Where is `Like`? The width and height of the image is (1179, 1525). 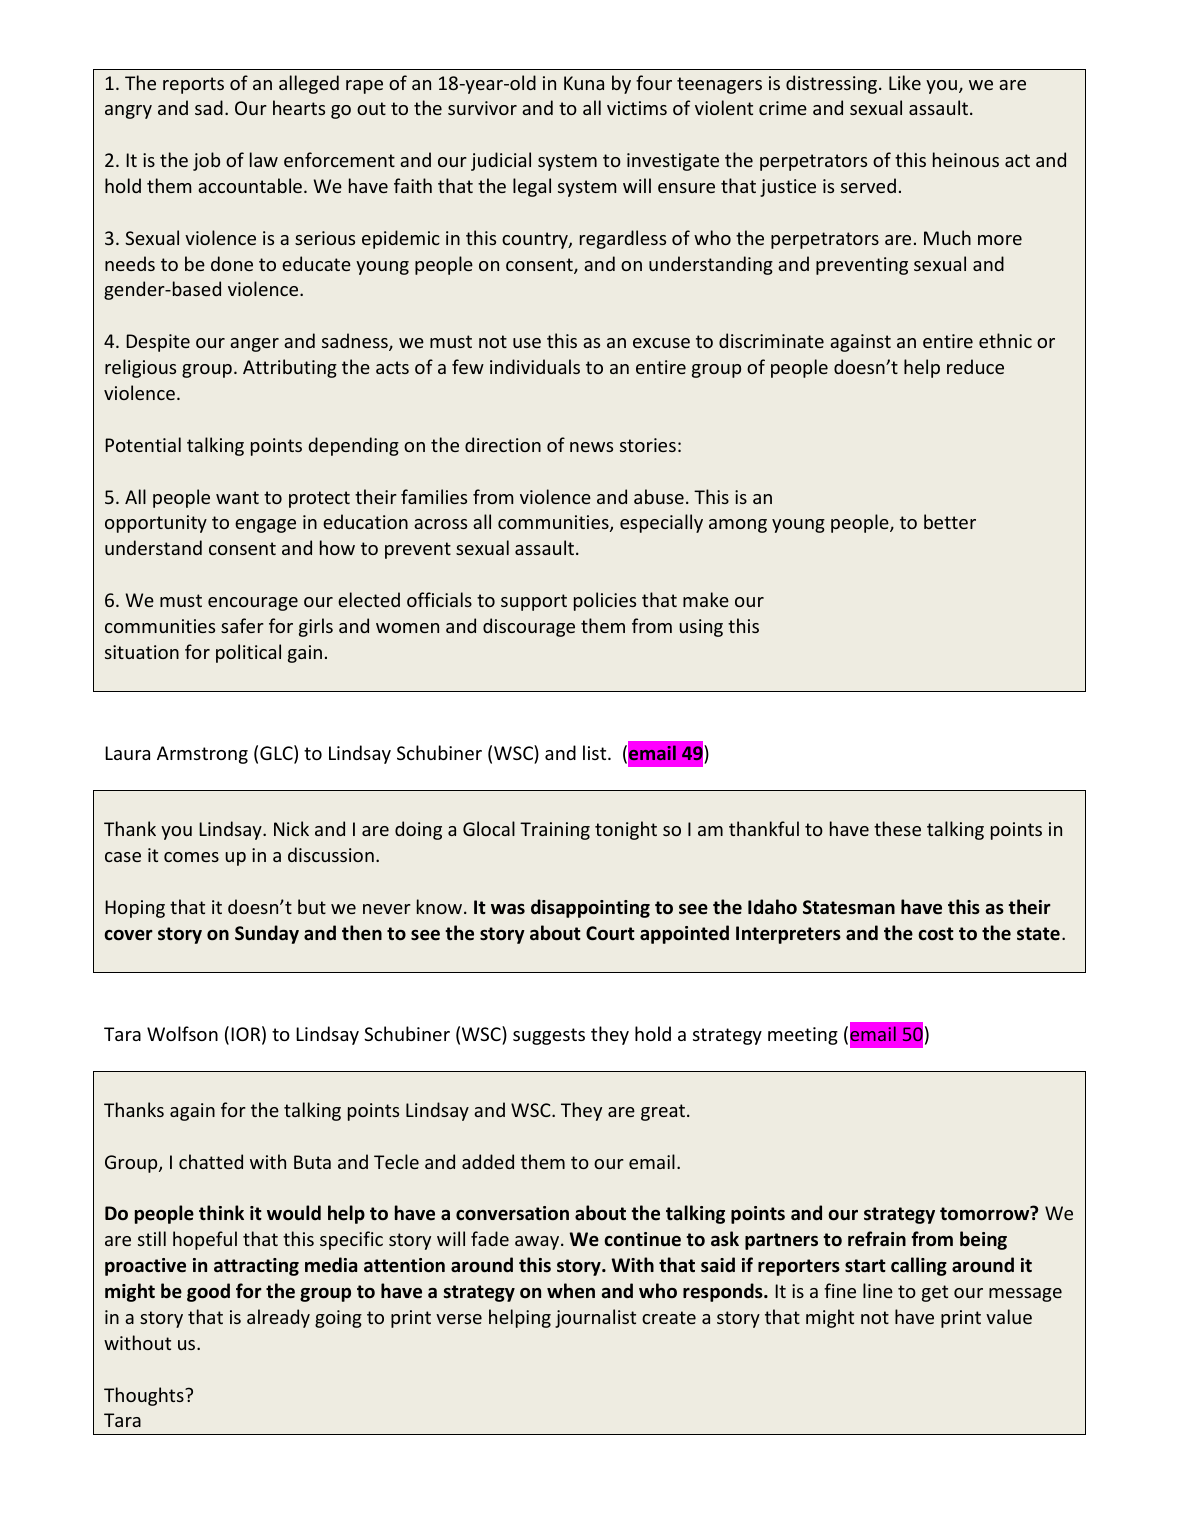
Like is located at coordinates (905, 82).
